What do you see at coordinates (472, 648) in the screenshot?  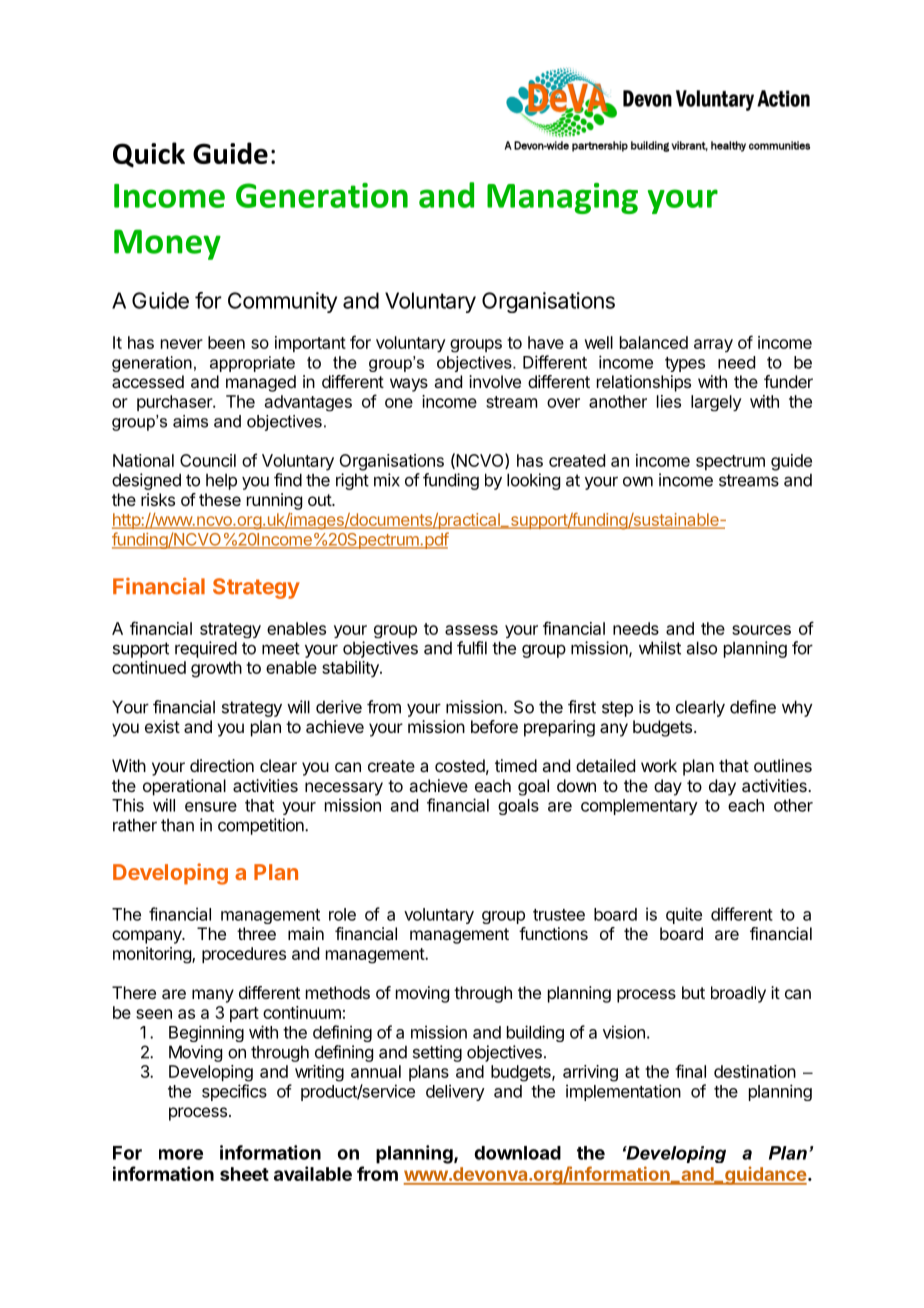 I see `fulfil` at bounding box center [472, 648].
